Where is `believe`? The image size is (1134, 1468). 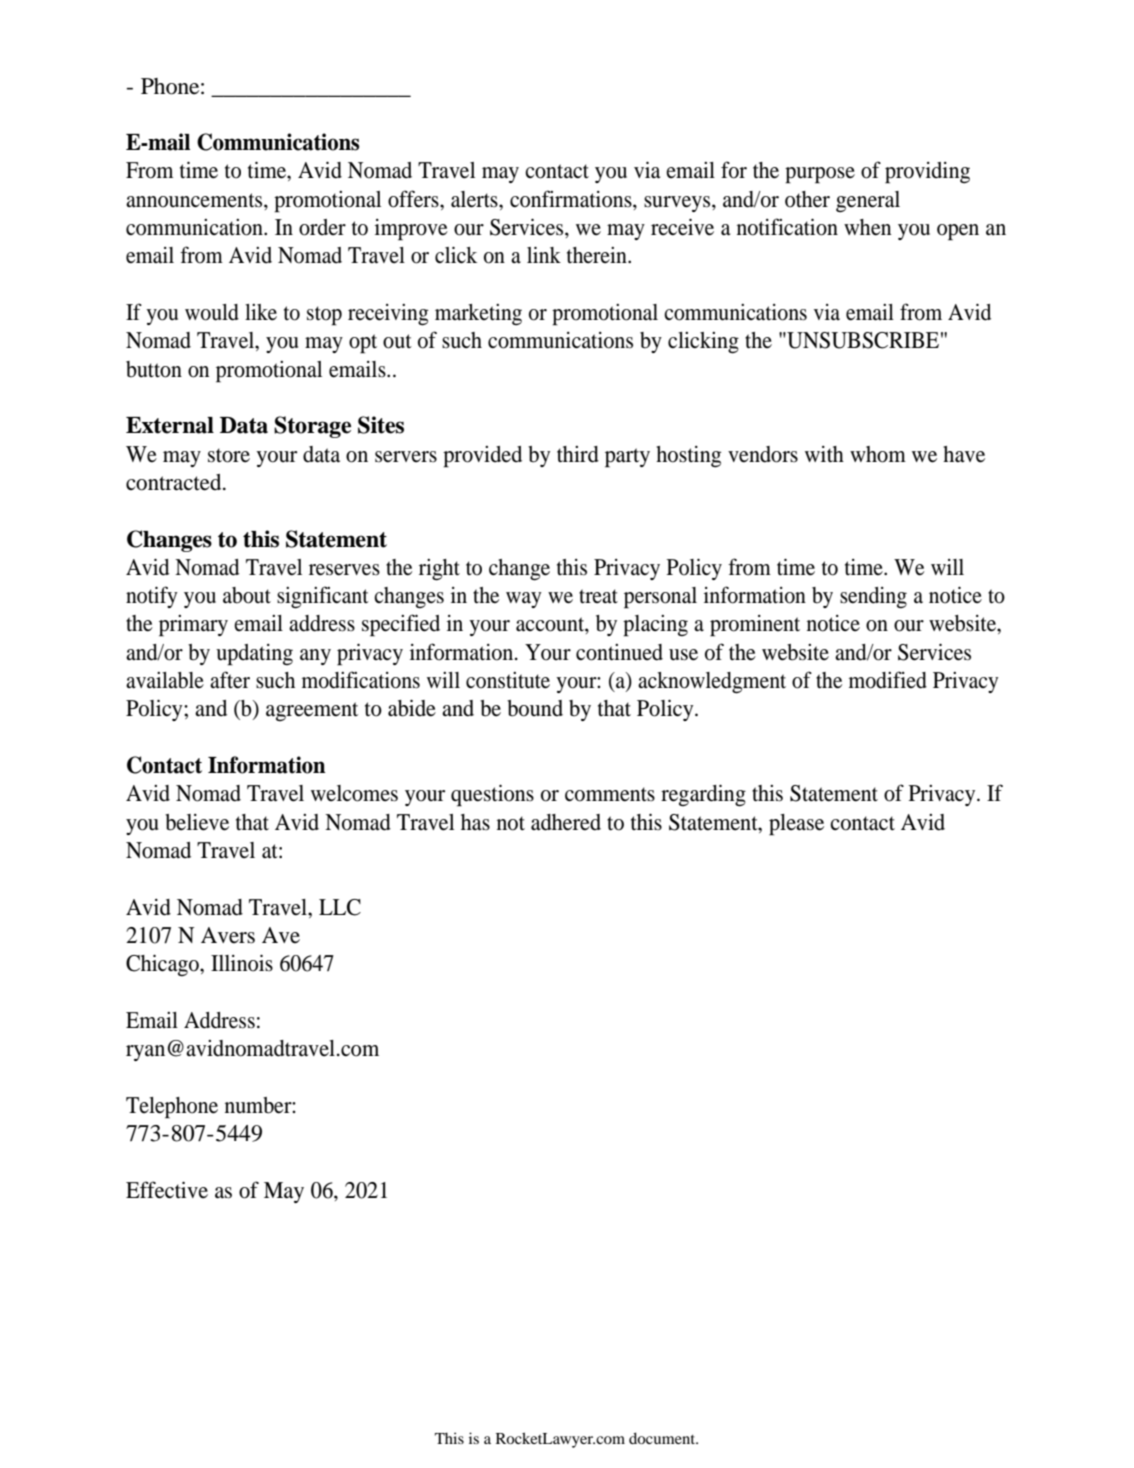 believe is located at coordinates (197, 822).
